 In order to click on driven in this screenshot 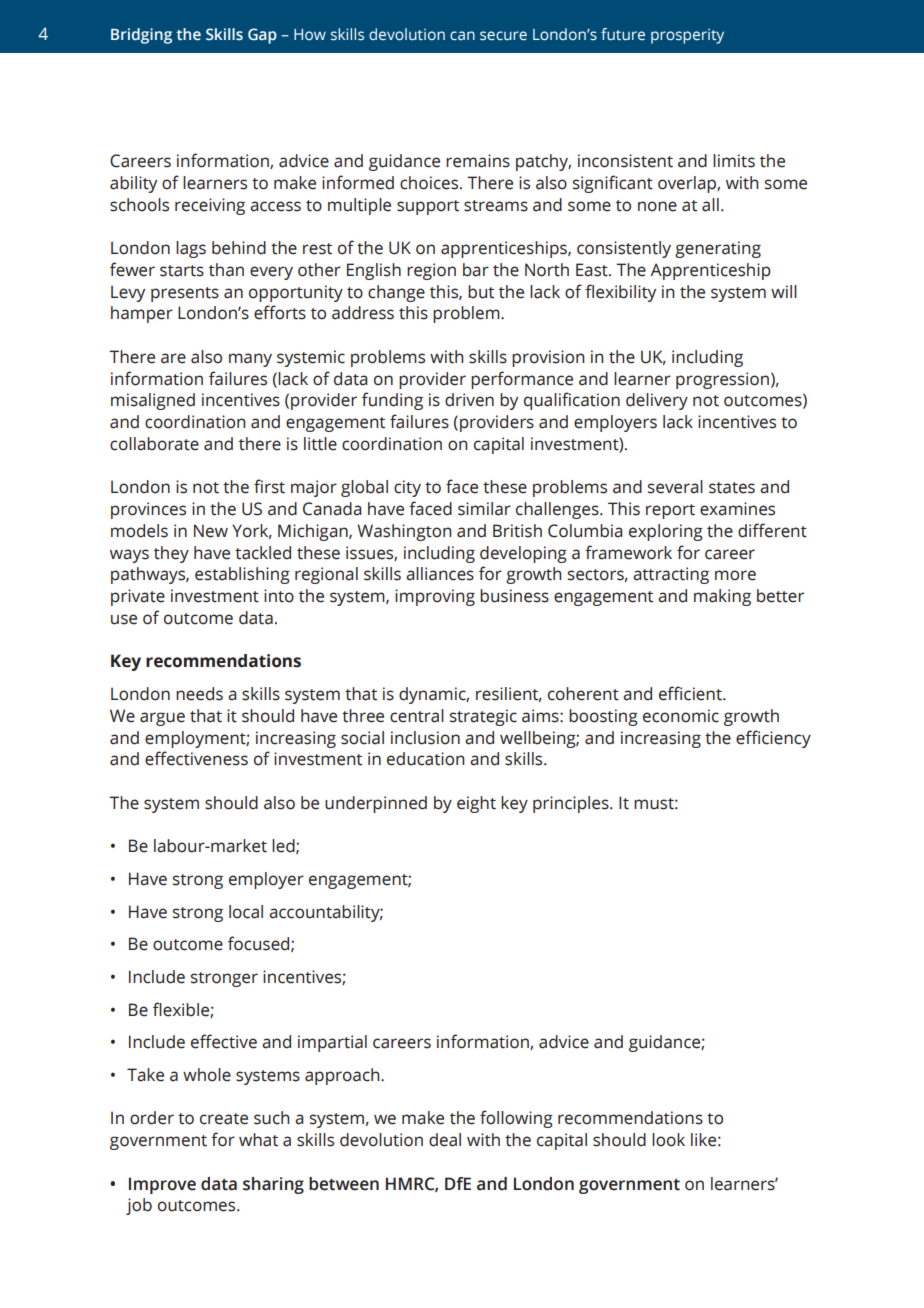, I will do `click(469, 400)`.
